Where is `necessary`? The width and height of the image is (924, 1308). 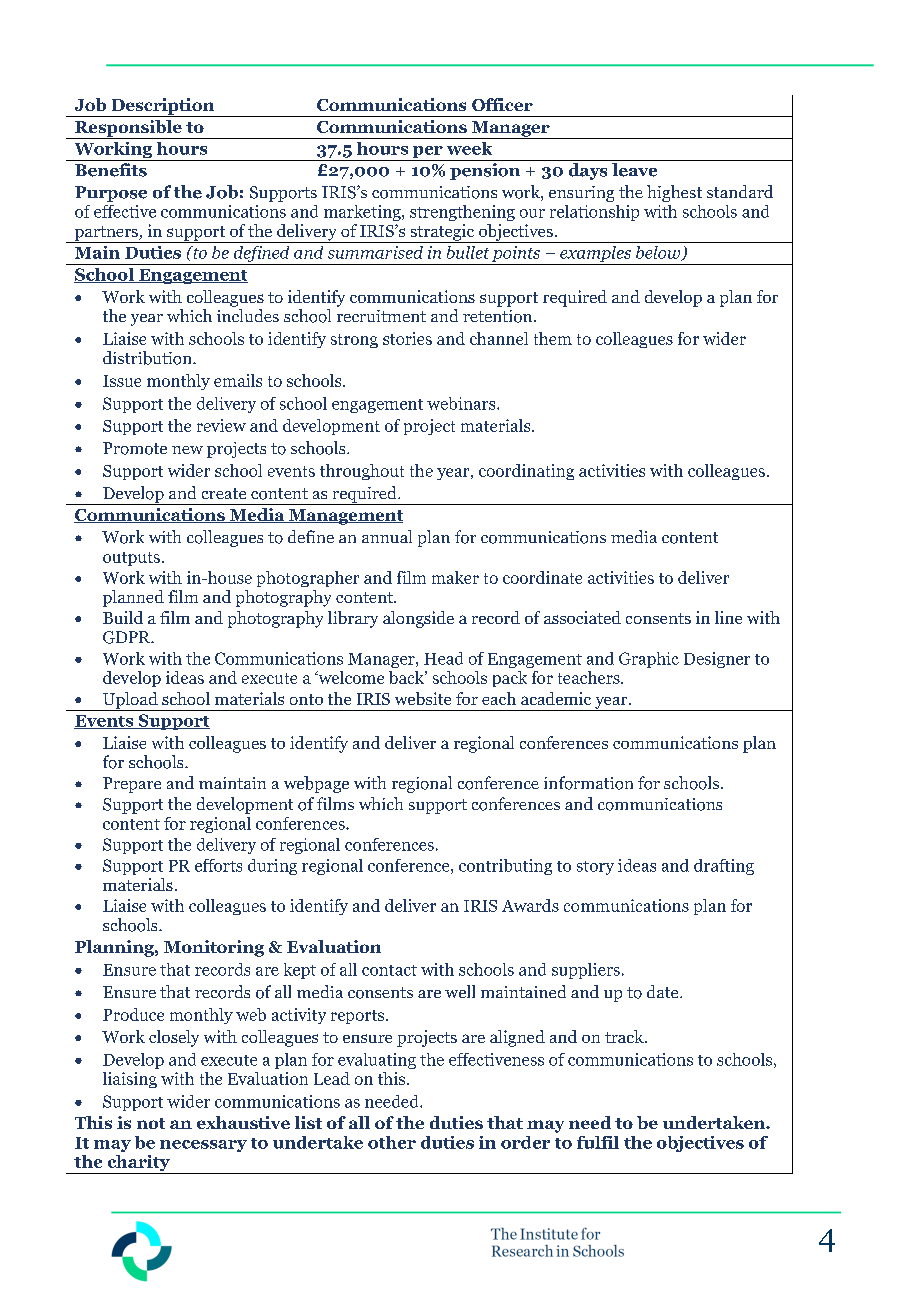 necessary is located at coordinates (203, 1146).
